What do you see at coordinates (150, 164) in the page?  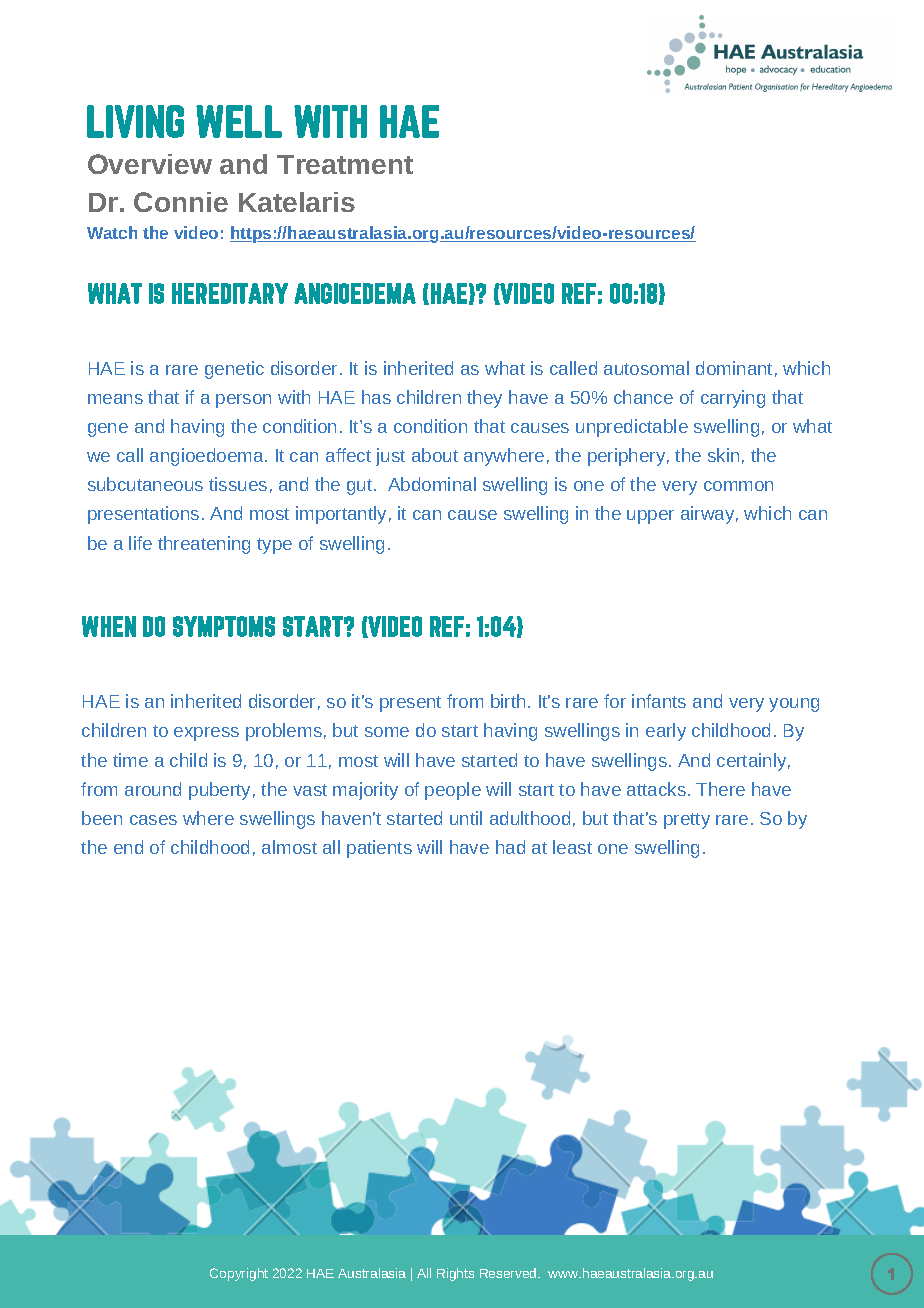 I see `Overview` at bounding box center [150, 164].
